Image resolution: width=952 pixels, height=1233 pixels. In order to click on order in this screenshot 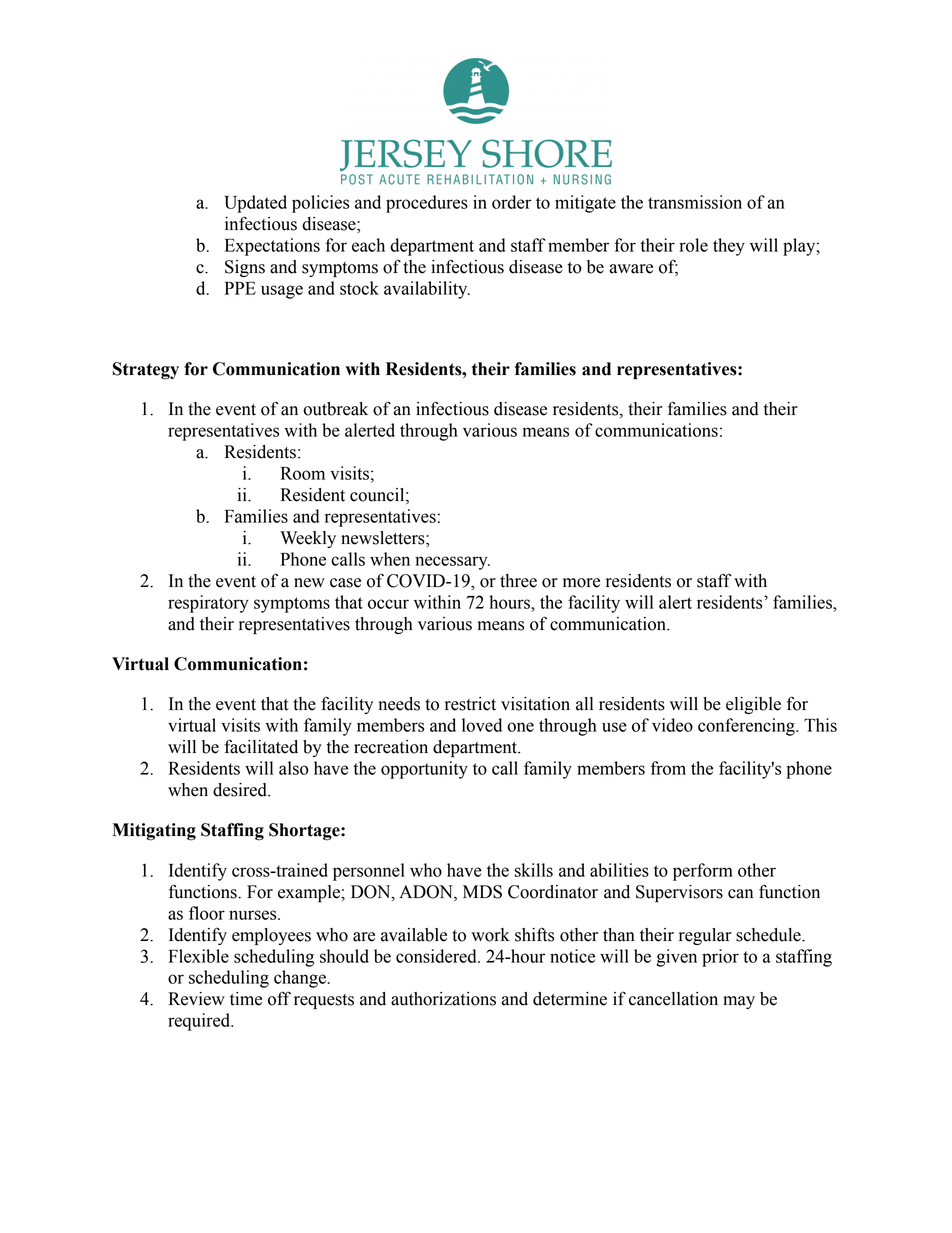, I will do `click(511, 202)`.
